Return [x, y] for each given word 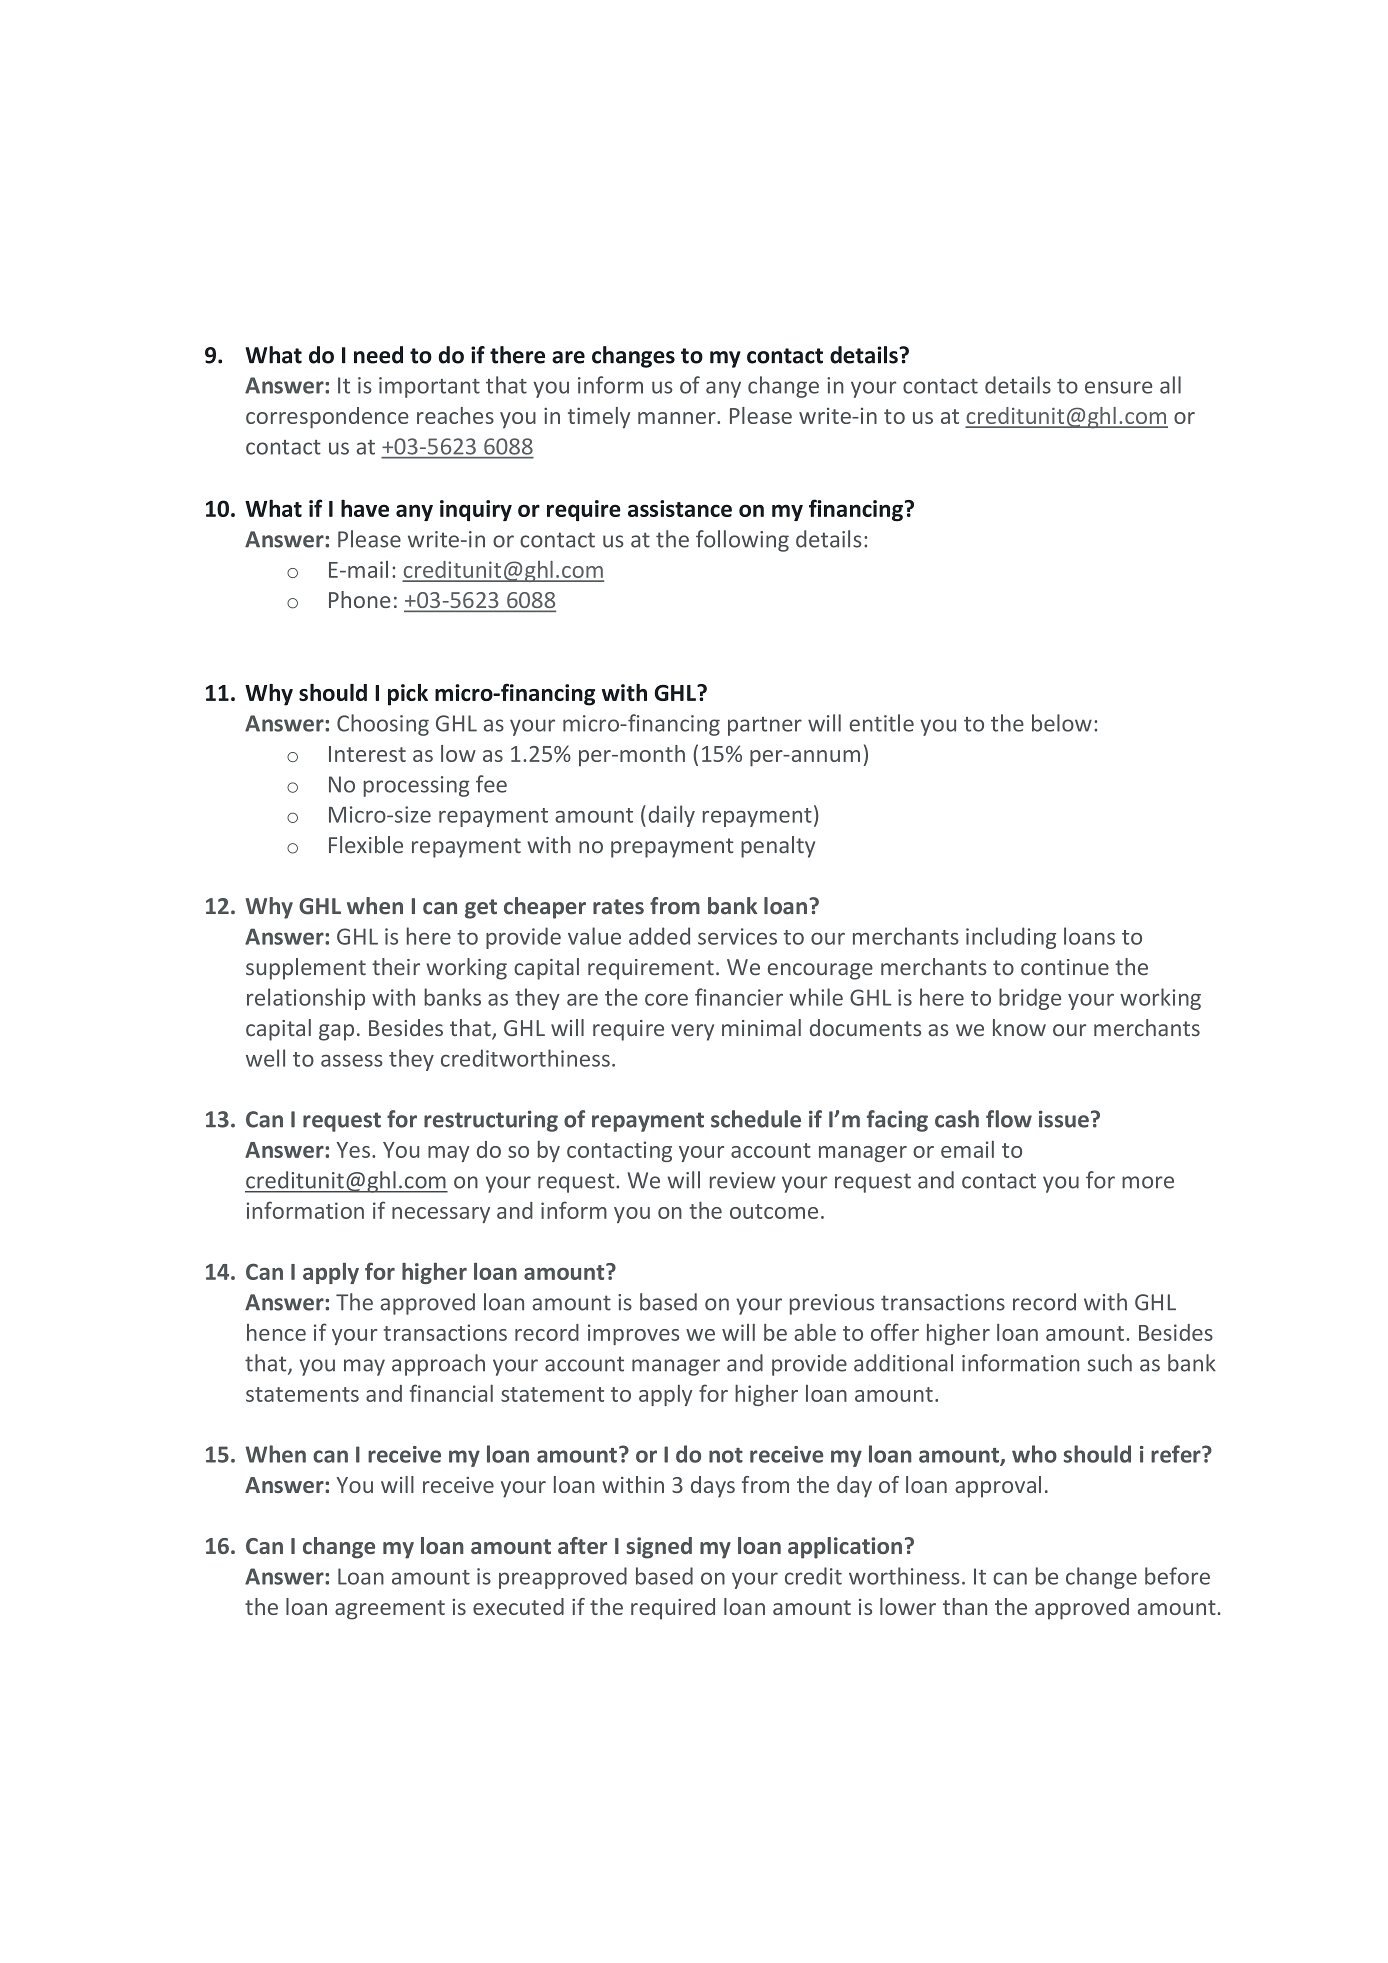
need [378, 355]
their [396, 966]
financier [739, 997]
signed [659, 1548]
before [1177, 1576]
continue [1065, 967]
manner [678, 418]
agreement [390, 1610]
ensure [1118, 387]
